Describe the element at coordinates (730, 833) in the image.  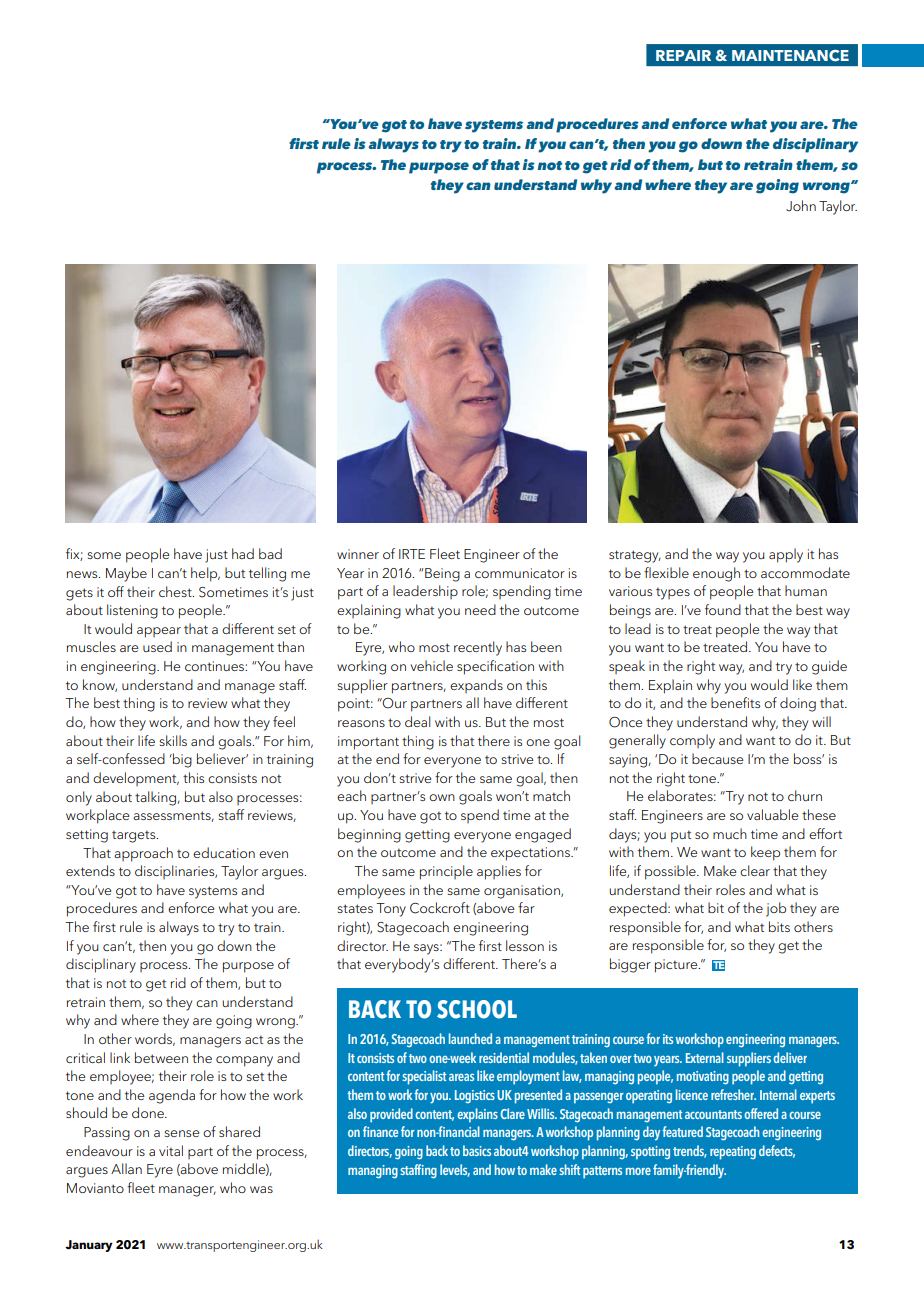
I see `much` at that location.
